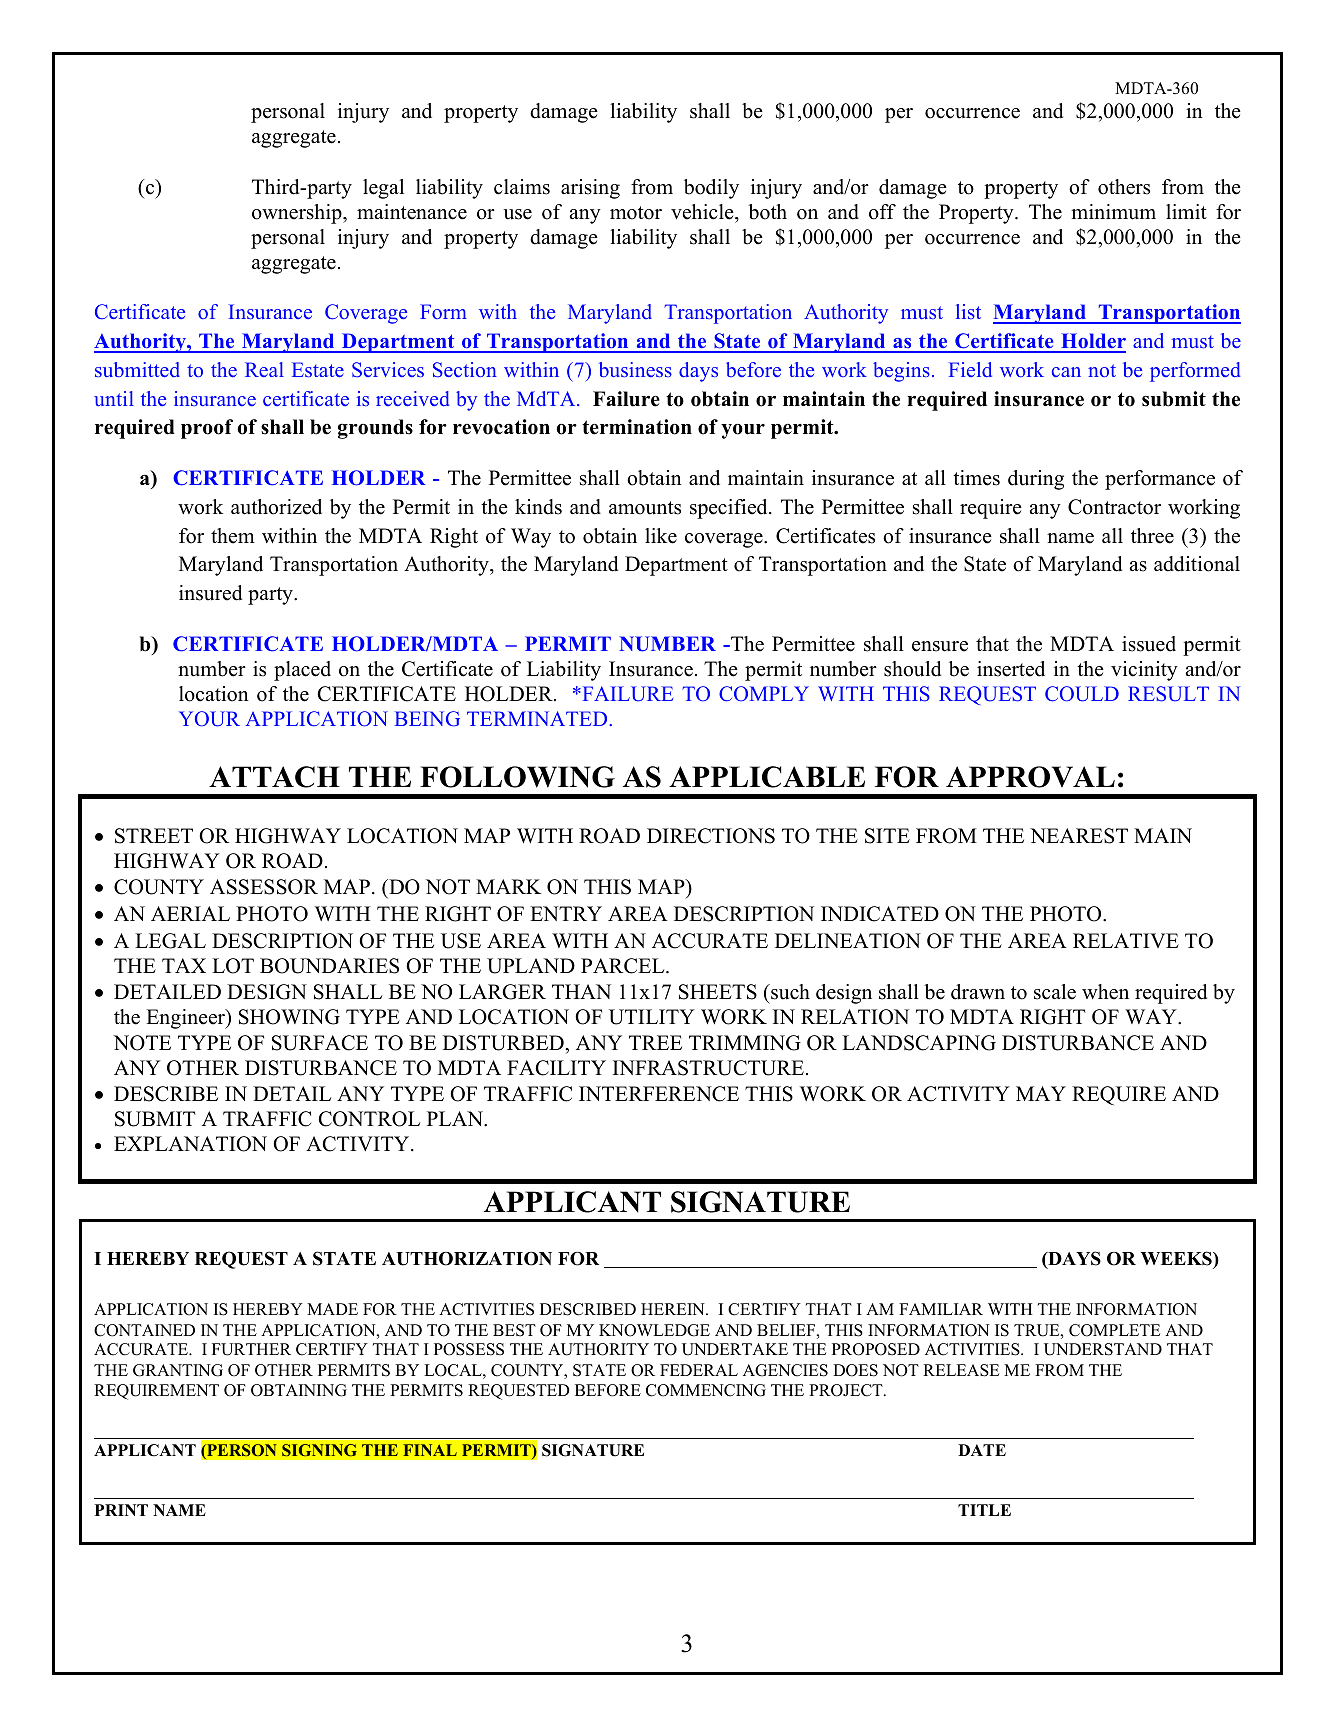 The height and width of the screenshot is (1727, 1335). I want to click on minimum, so click(1113, 212).
